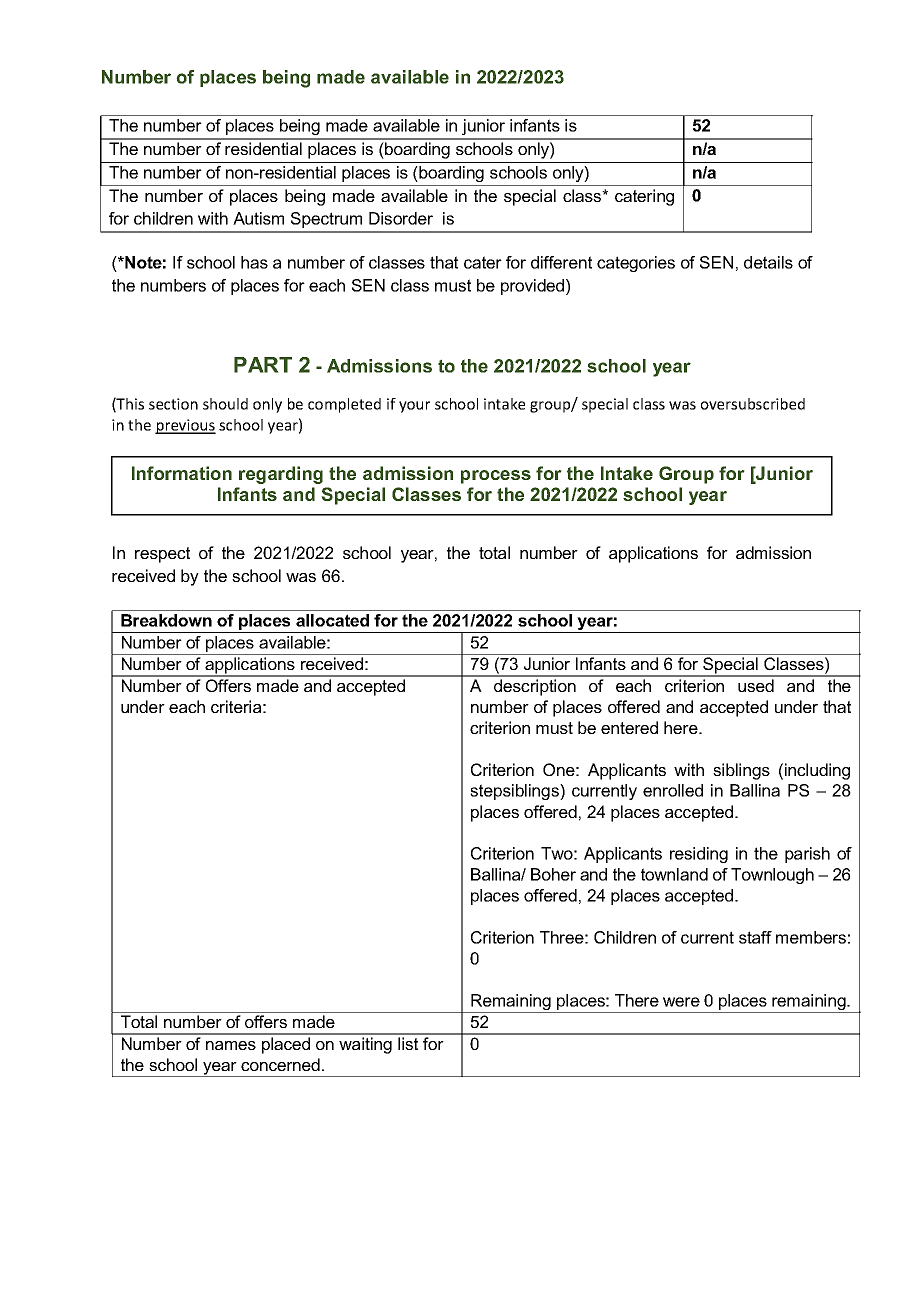 The image size is (924, 1308). I want to click on oversubscribed, so click(753, 404).
